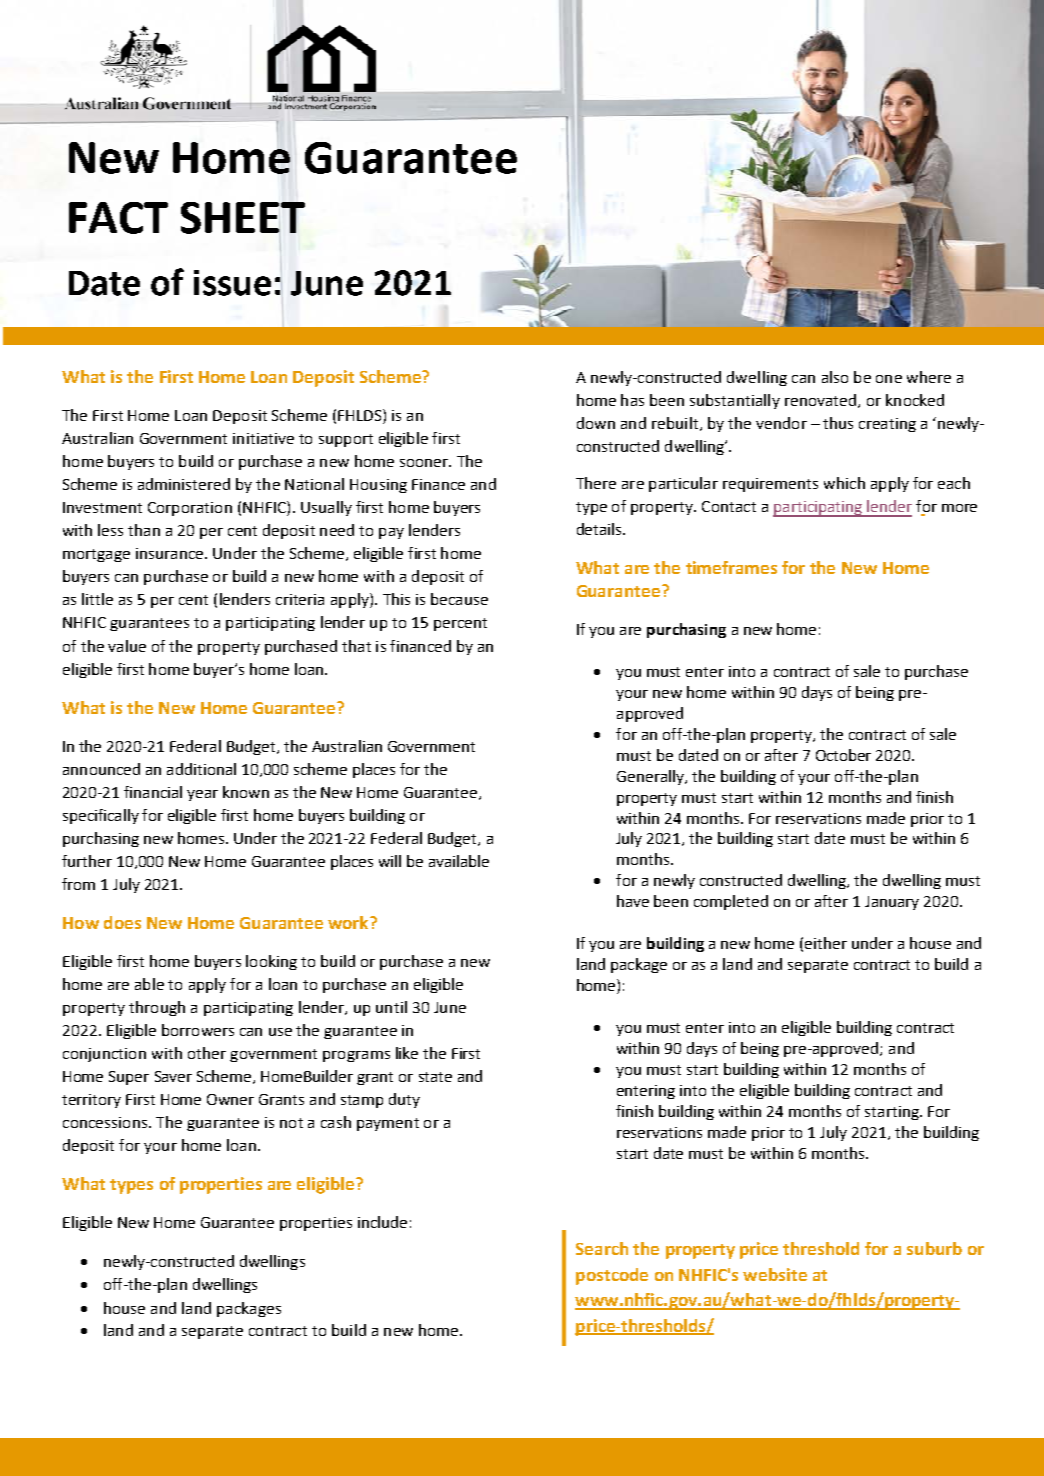 This screenshot has width=1044, height=1476. I want to click on issue, so click(232, 283).
